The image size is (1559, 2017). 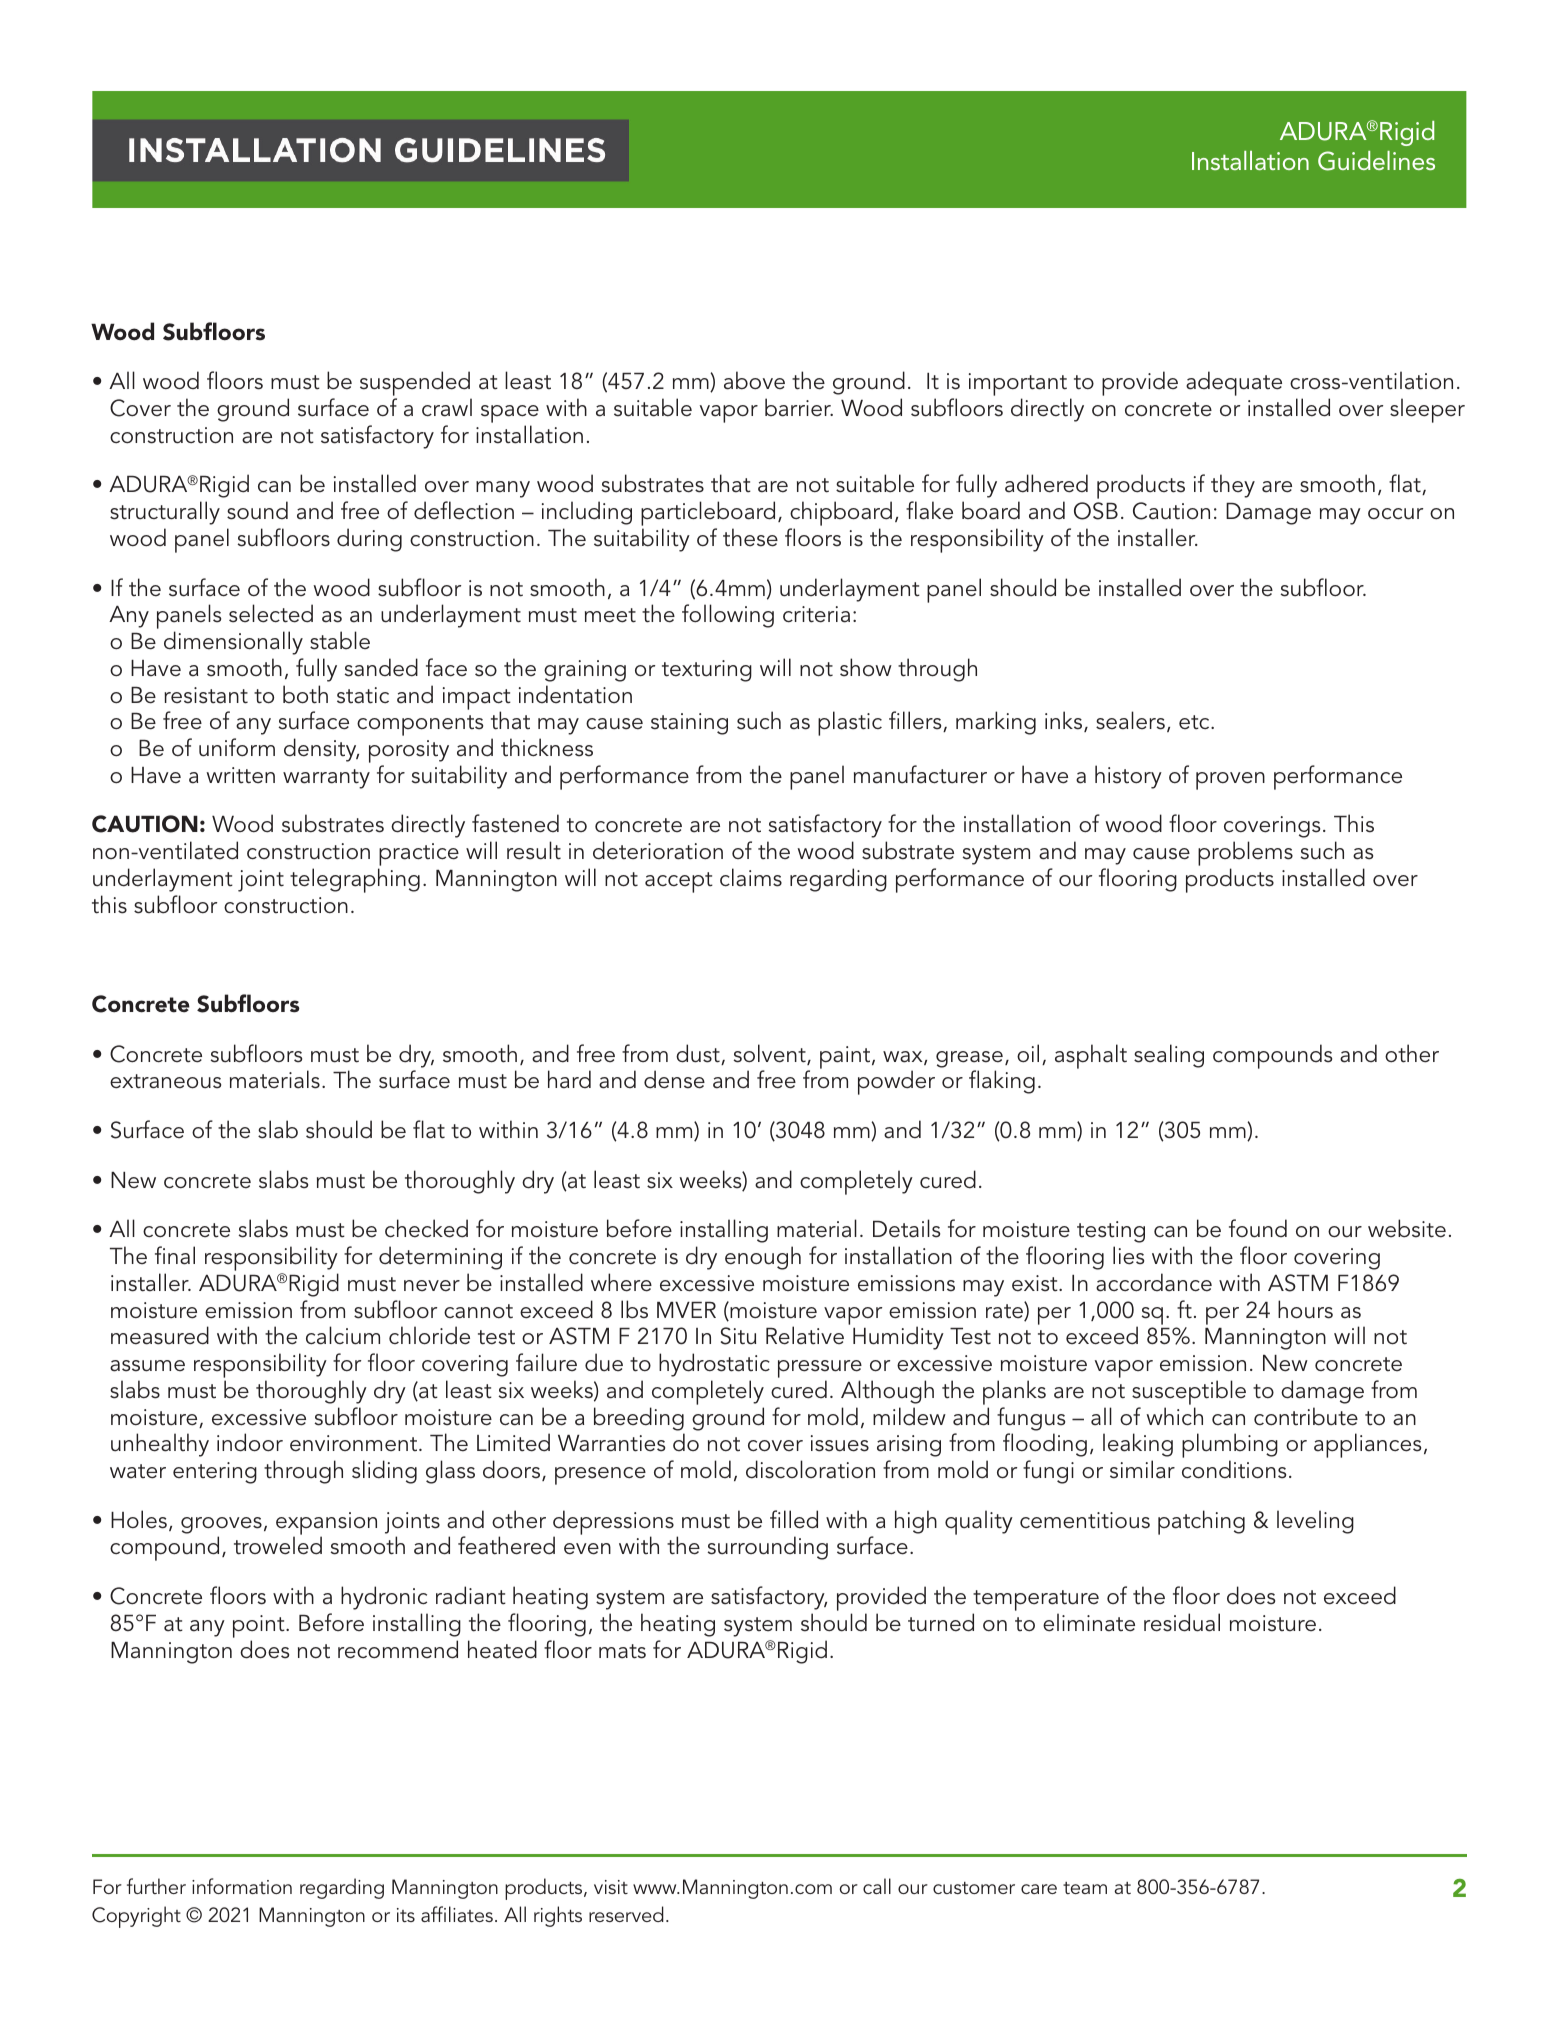 What do you see at coordinates (1376, 161) in the image?
I see `Guidelines` at bounding box center [1376, 161].
